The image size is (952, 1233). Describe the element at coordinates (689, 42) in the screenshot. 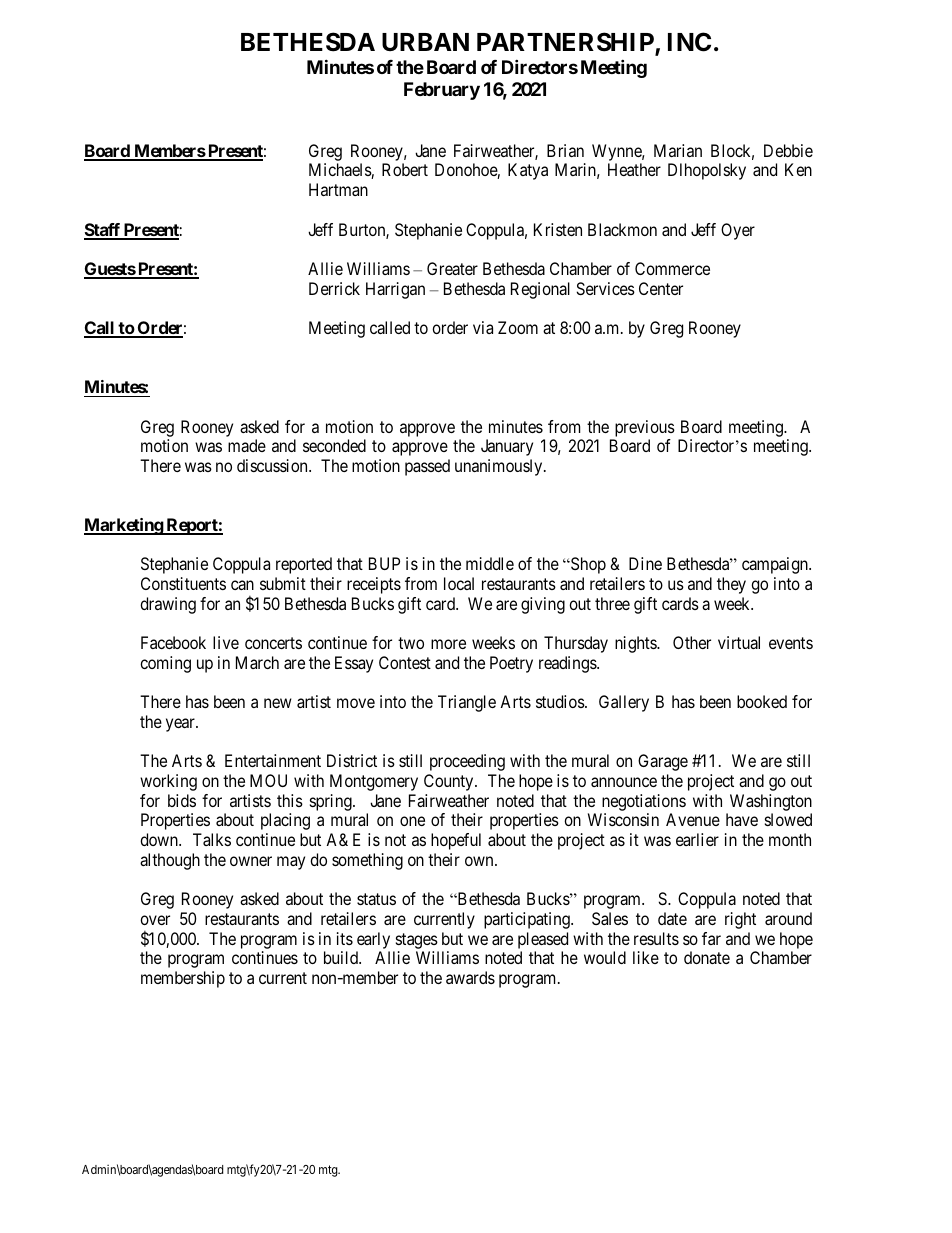

I see `INC` at that location.
